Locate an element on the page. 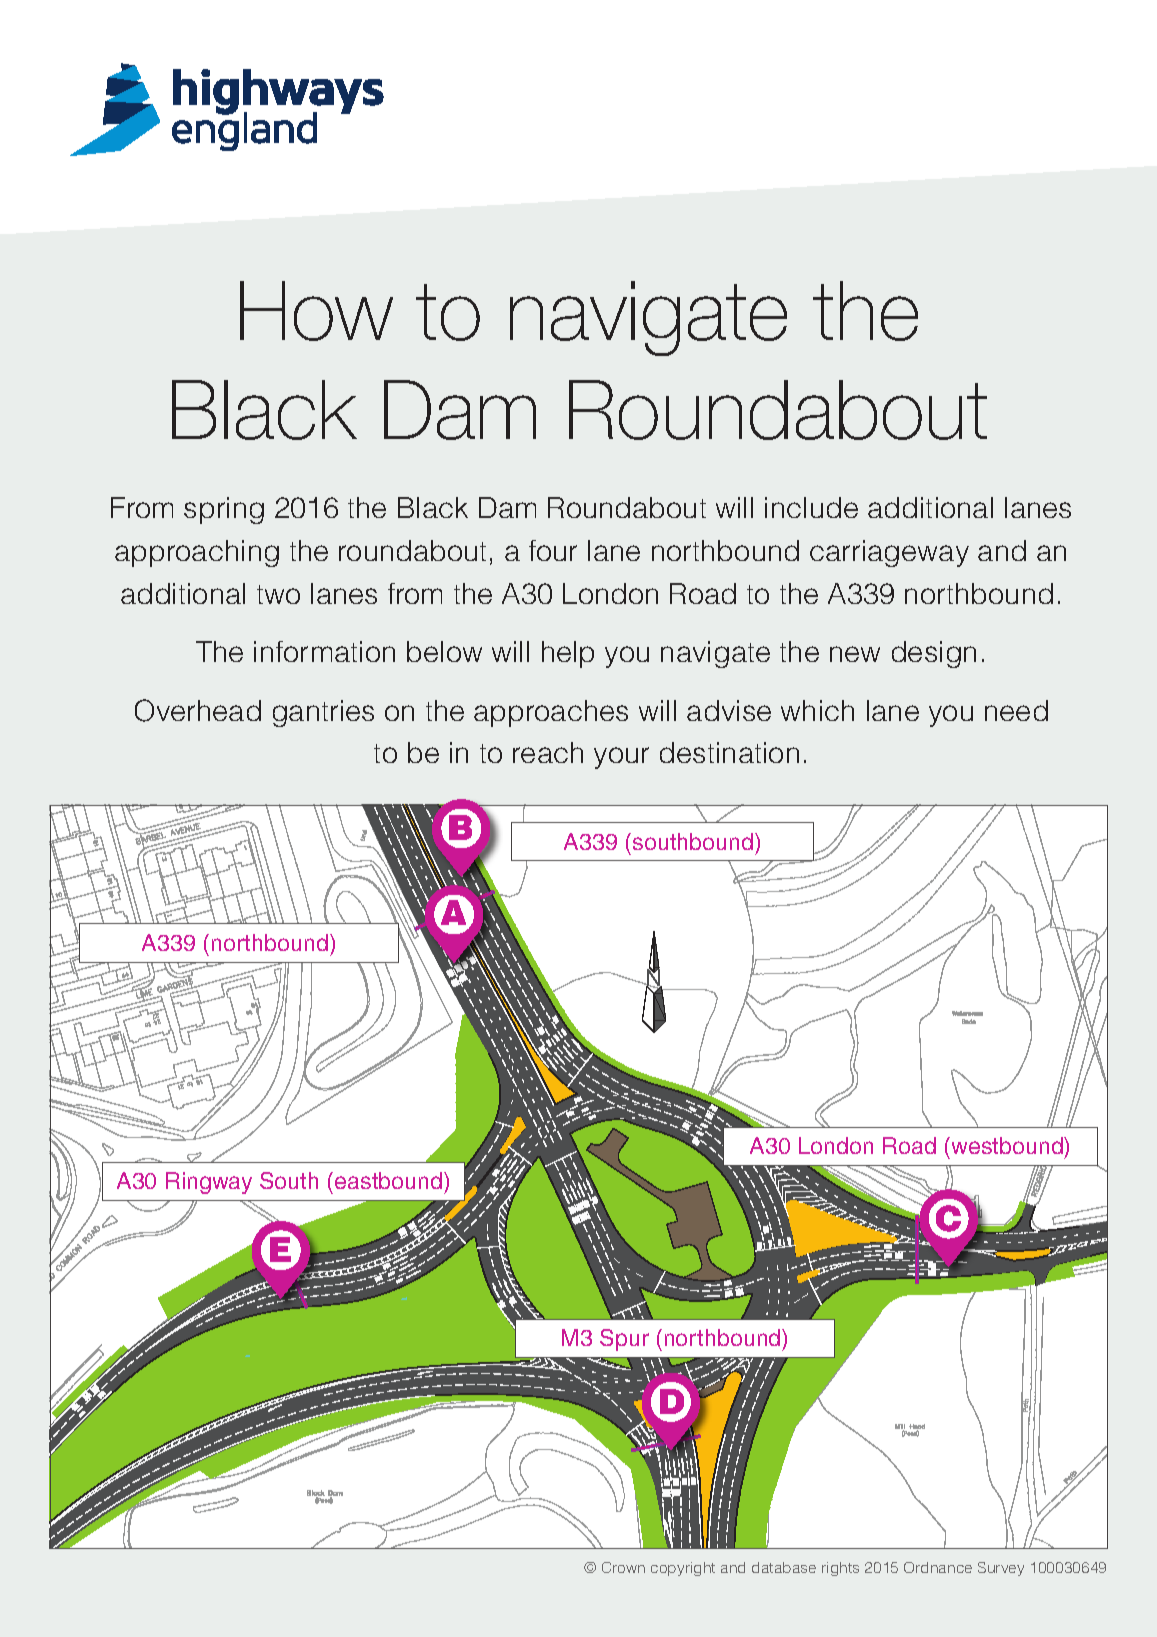 The image size is (1157, 1637). destination is located at coordinates (729, 752).
